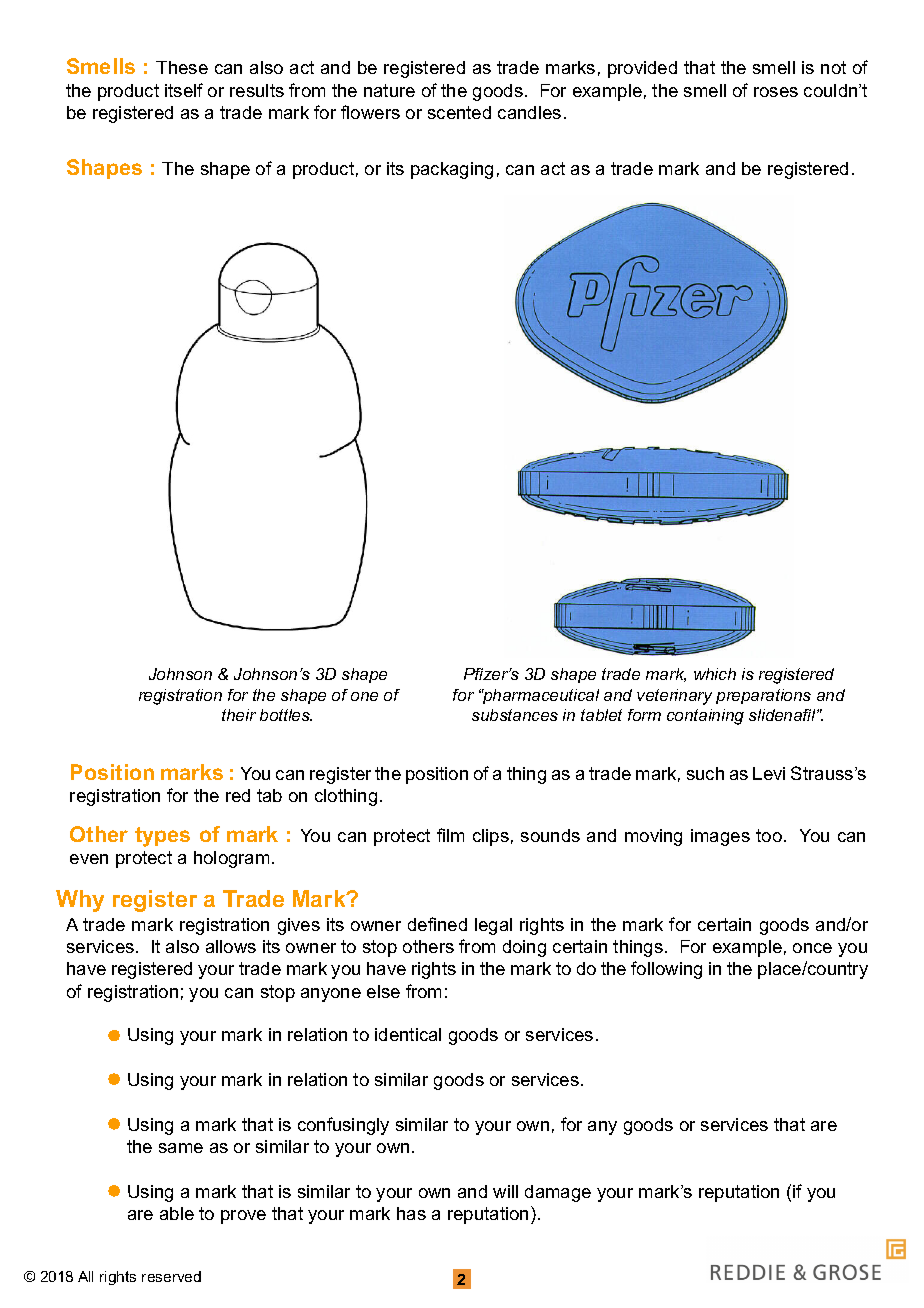 The height and width of the page is (1308, 924). What do you see at coordinates (239, 715) in the page?
I see `their` at bounding box center [239, 715].
